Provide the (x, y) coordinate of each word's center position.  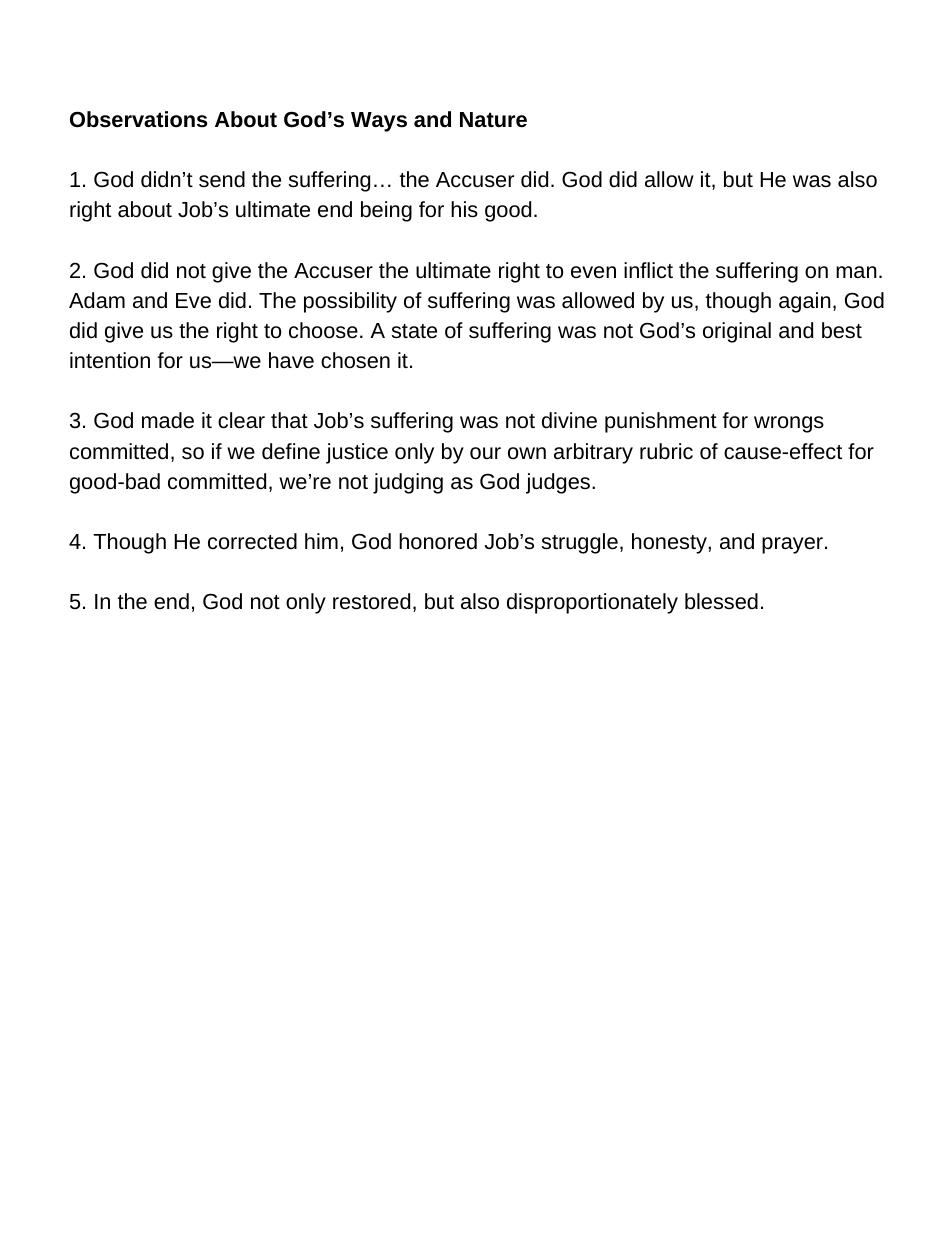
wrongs (789, 424)
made (168, 420)
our (485, 453)
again (805, 302)
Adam (97, 300)
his (464, 209)
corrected (252, 541)
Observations (138, 119)
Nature (493, 120)
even (593, 272)
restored (371, 601)
